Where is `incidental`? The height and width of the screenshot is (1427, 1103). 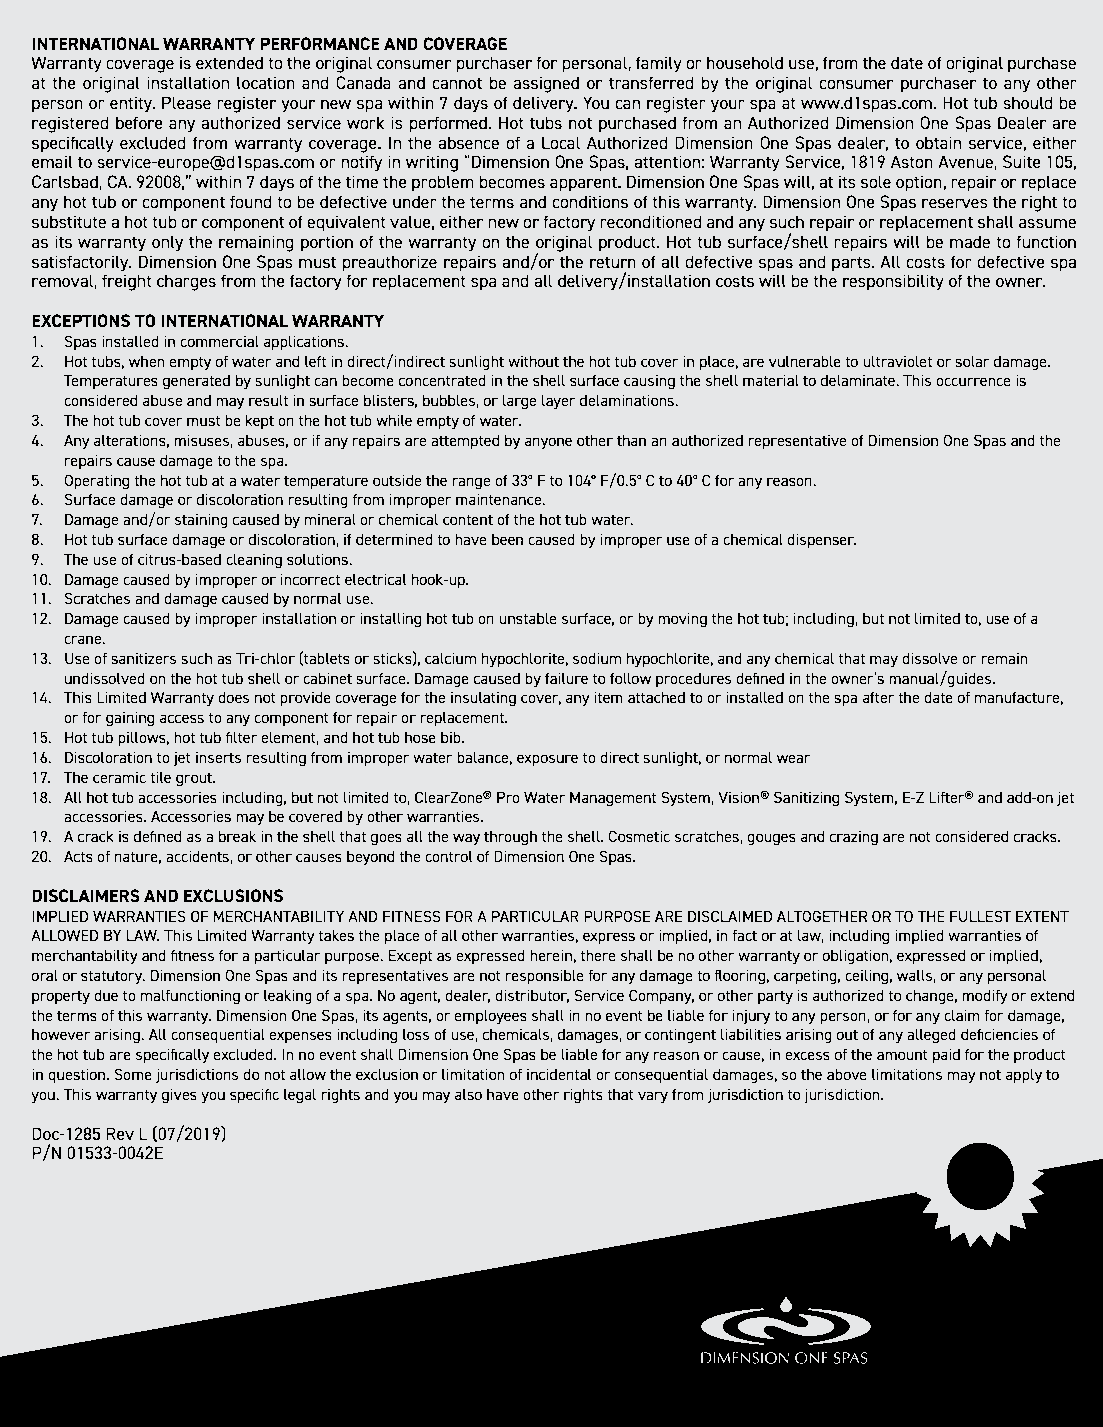 incidental is located at coordinates (559, 1074).
